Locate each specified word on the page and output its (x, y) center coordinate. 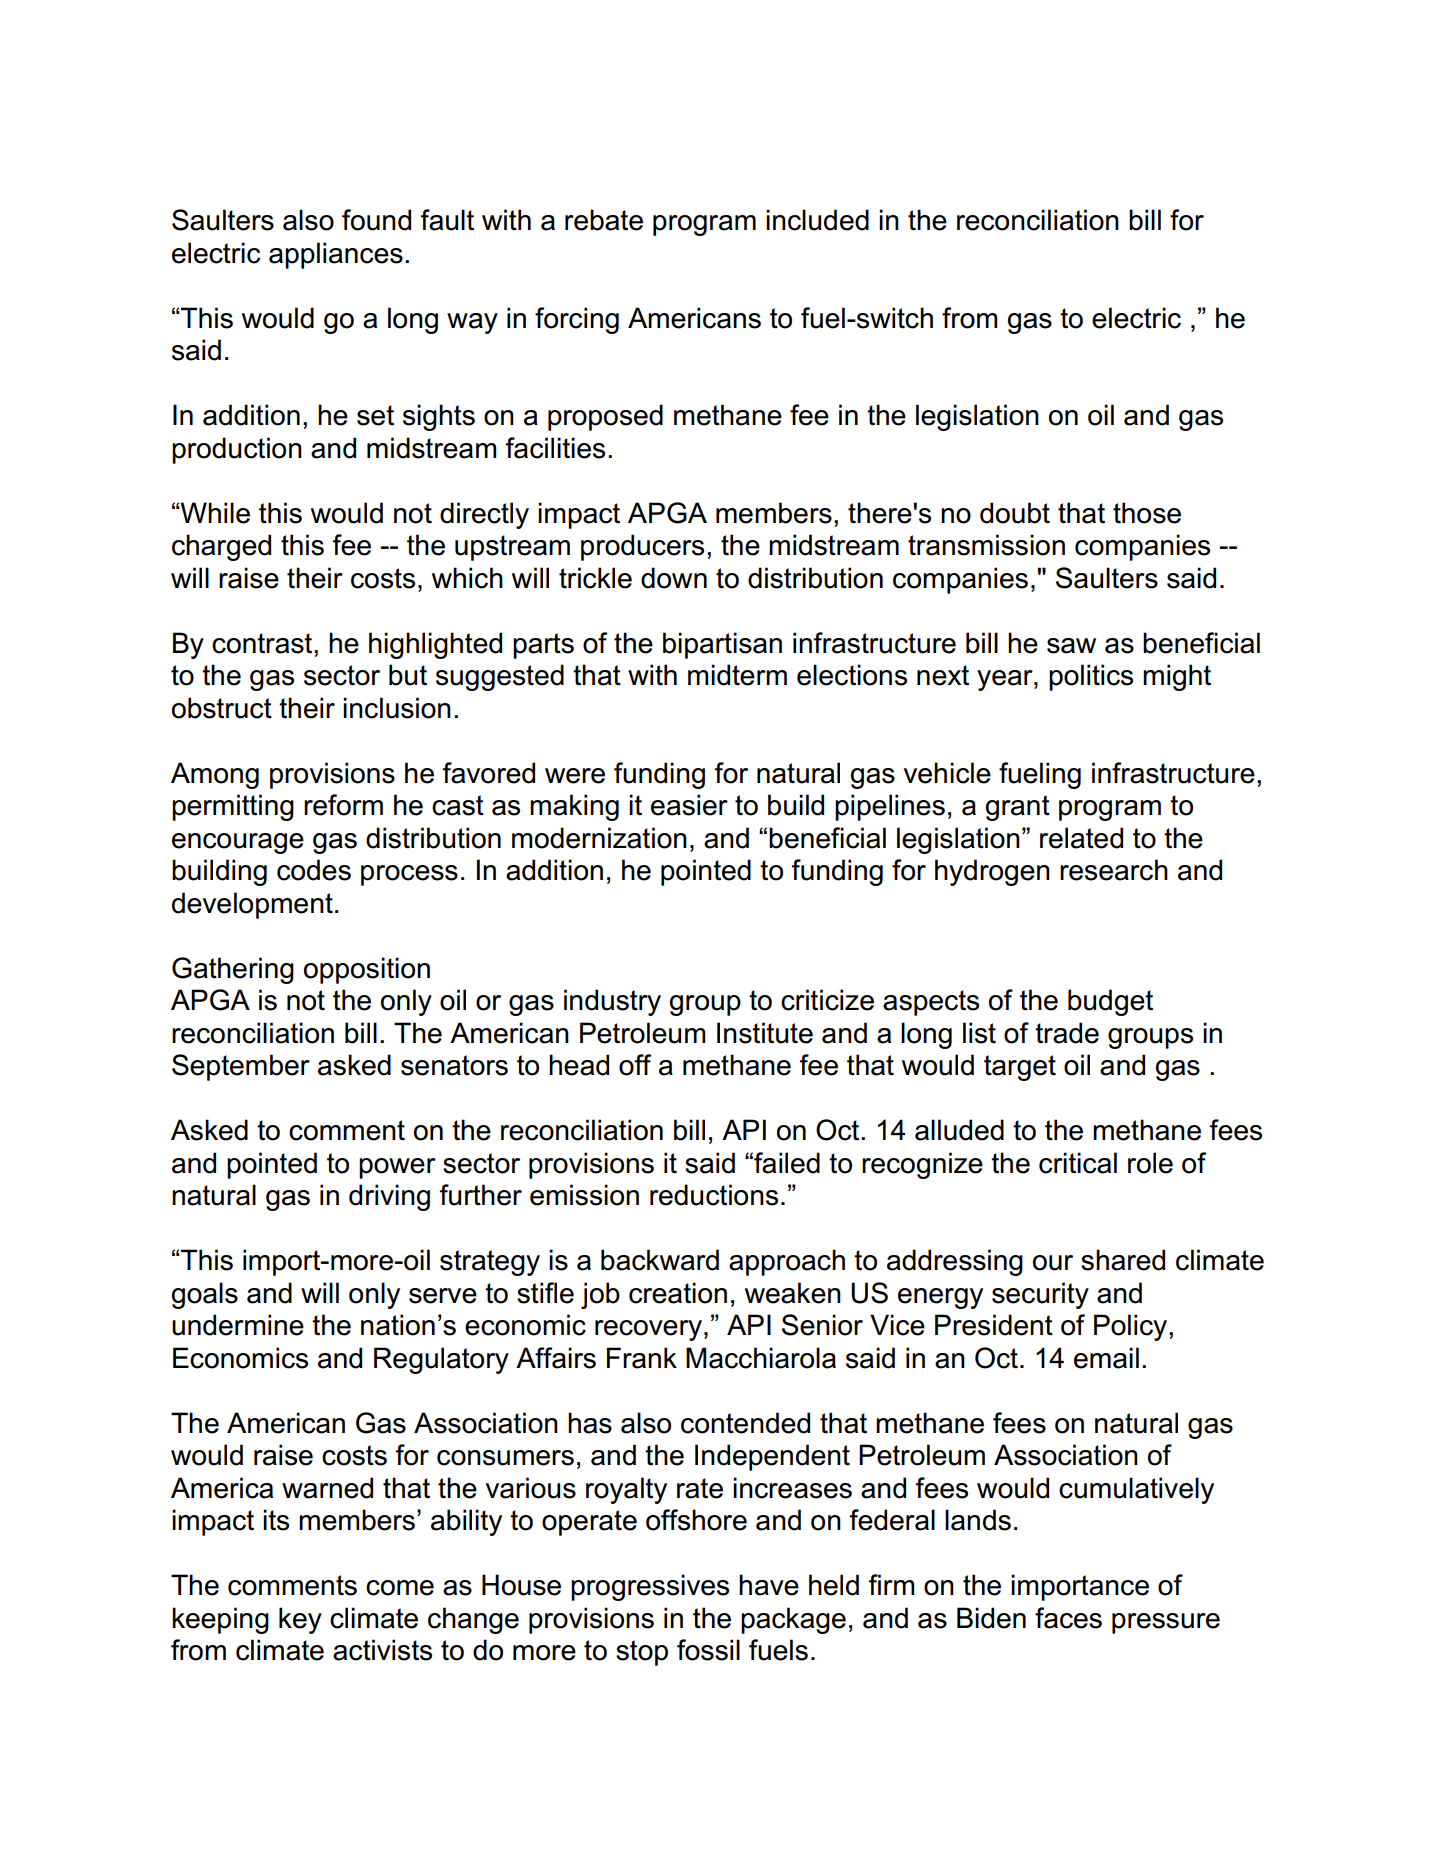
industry (612, 1002)
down (674, 578)
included (817, 220)
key (300, 1620)
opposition (367, 970)
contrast (263, 643)
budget (1110, 1002)
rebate (604, 220)
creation (678, 1293)
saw (1071, 646)
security (1040, 1295)
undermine (238, 1325)
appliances (336, 255)
